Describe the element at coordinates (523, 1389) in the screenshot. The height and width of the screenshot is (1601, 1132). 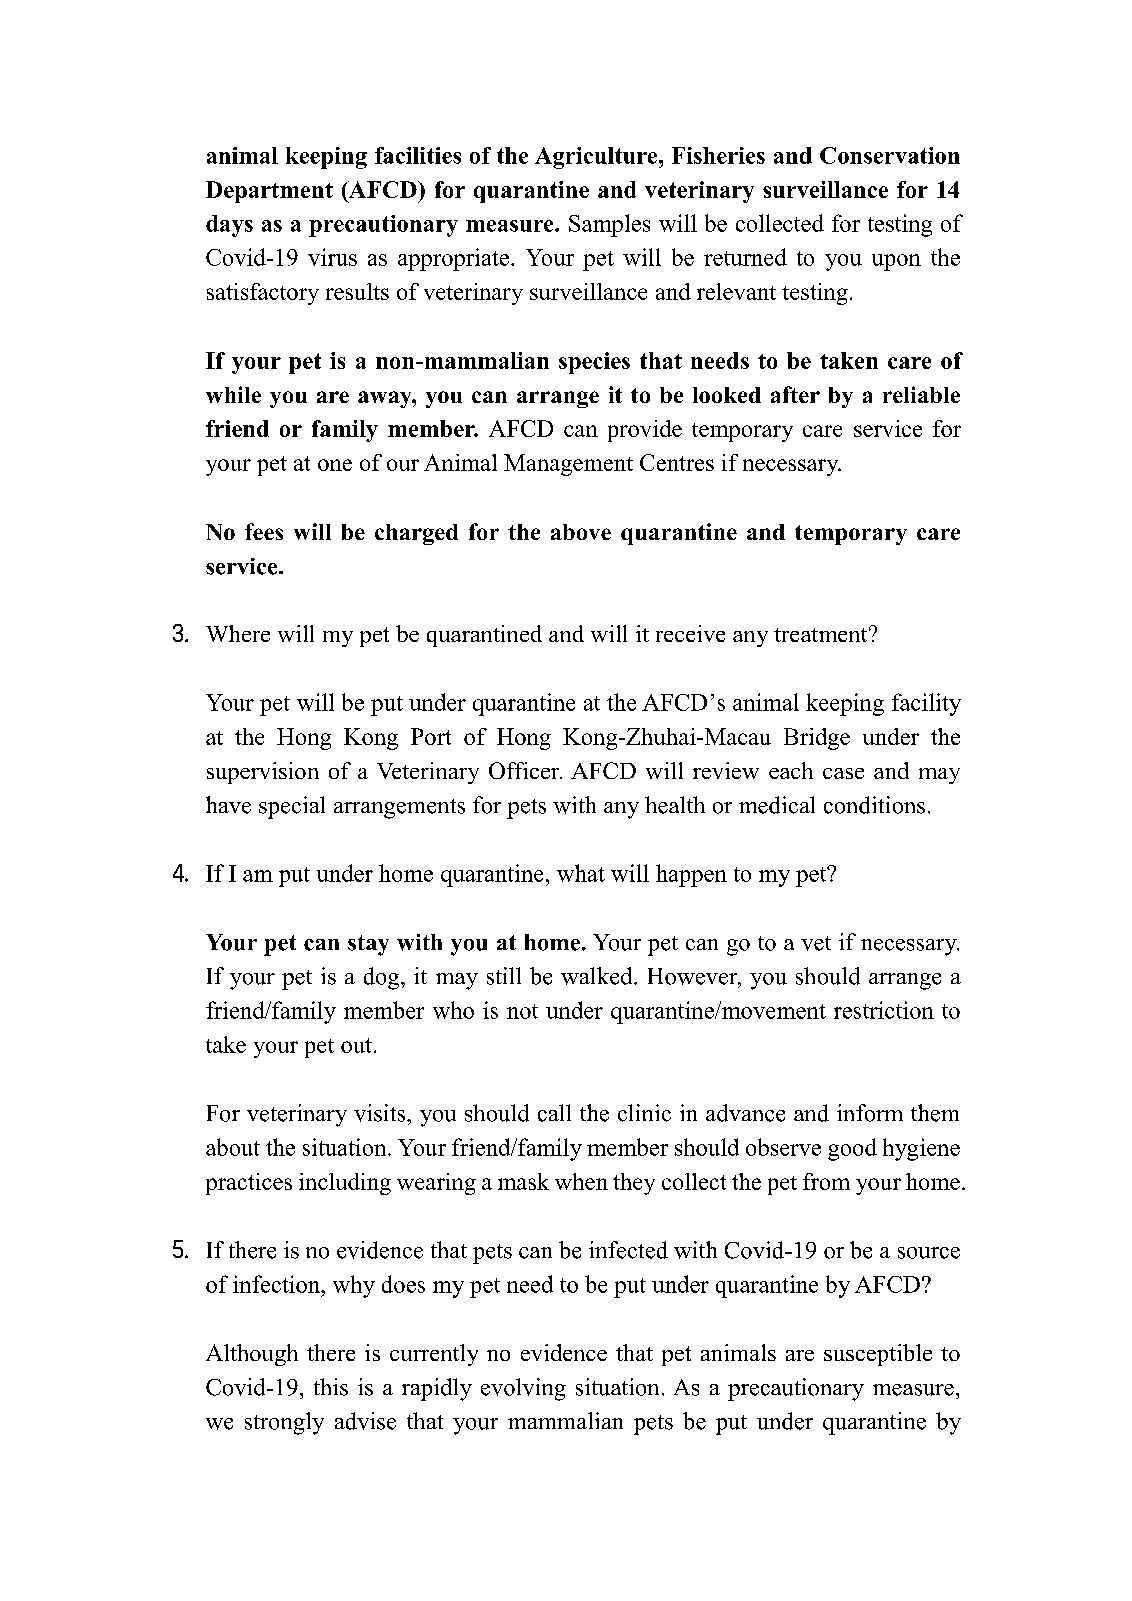
I see `evolving` at that location.
